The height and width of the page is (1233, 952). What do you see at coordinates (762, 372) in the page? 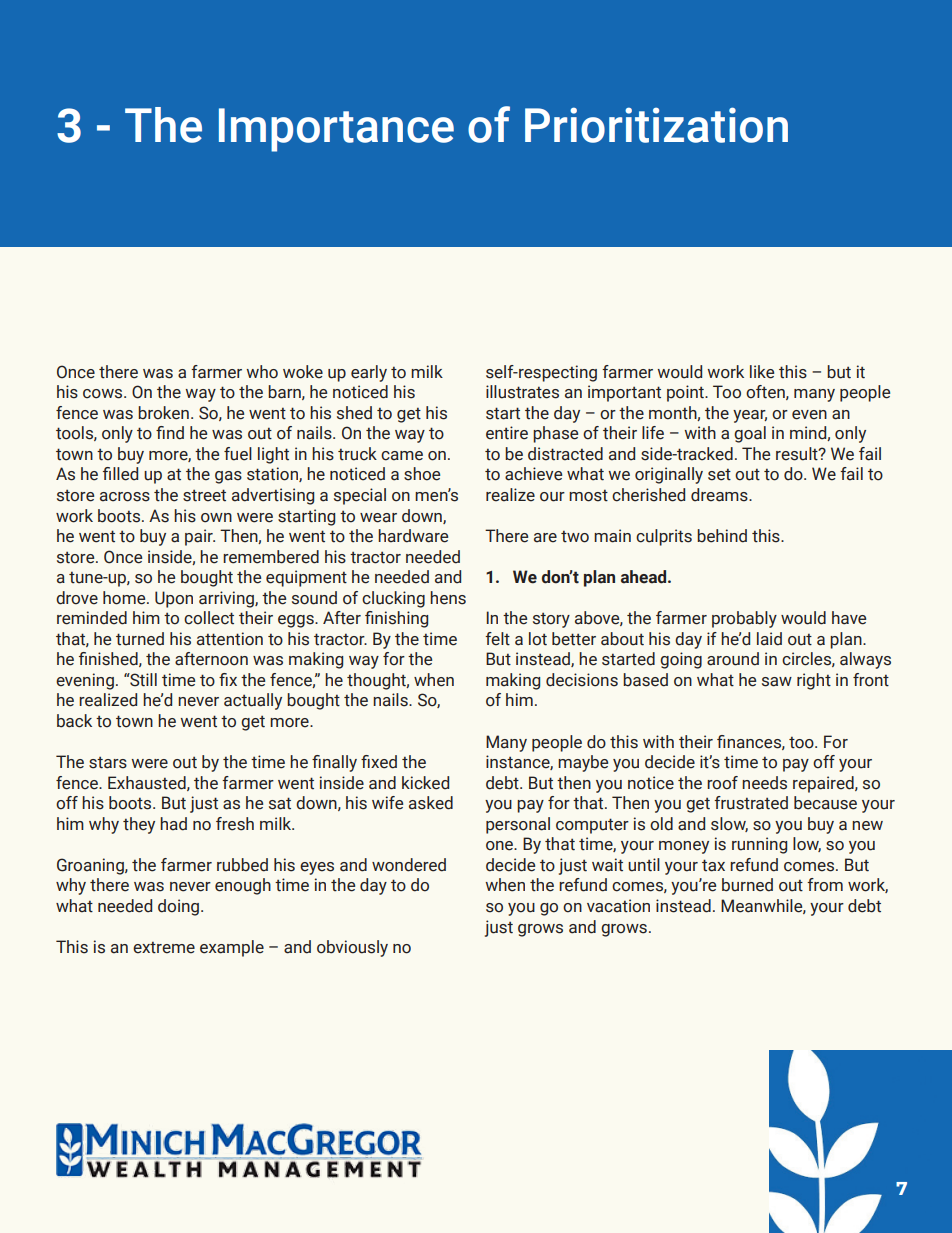
I see `like` at bounding box center [762, 372].
